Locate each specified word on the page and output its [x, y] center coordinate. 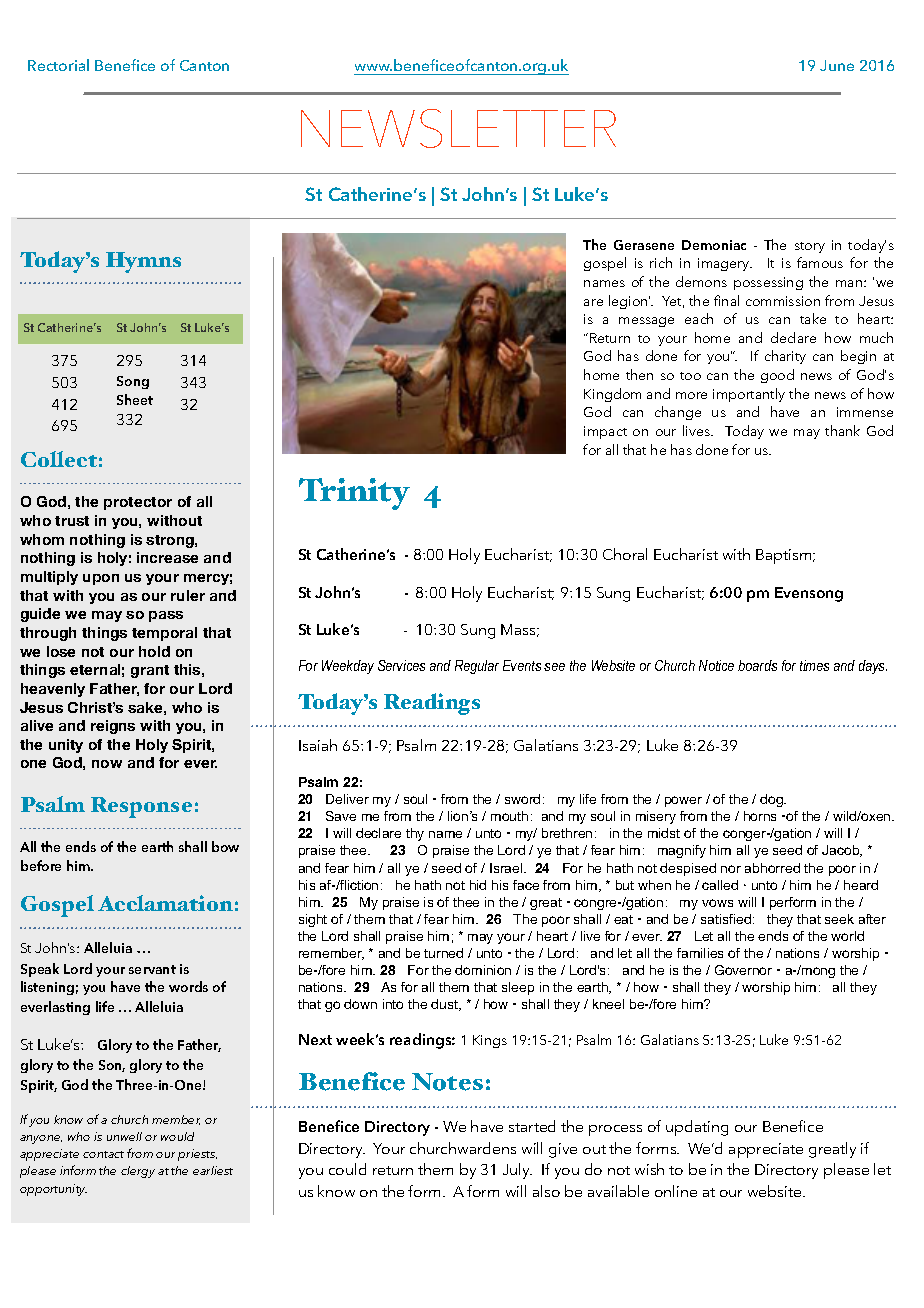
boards [757, 665]
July [517, 1171]
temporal [164, 634]
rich [661, 262]
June [837, 65]
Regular [477, 667]
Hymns [143, 262]
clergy [138, 1172]
